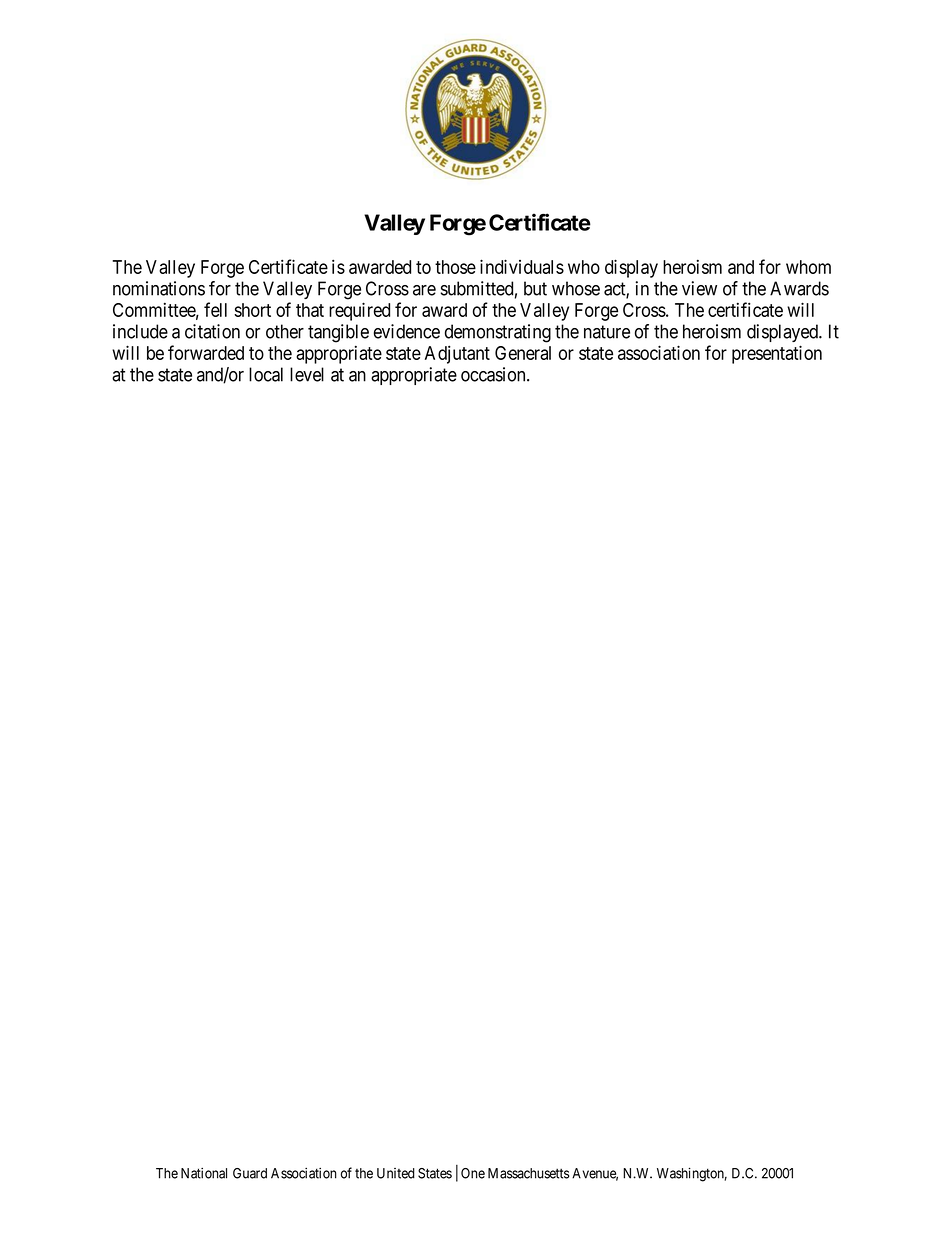 The width and height of the screenshot is (952, 1233). Describe the element at coordinates (494, 374) in the screenshot. I see `occasion` at that location.
